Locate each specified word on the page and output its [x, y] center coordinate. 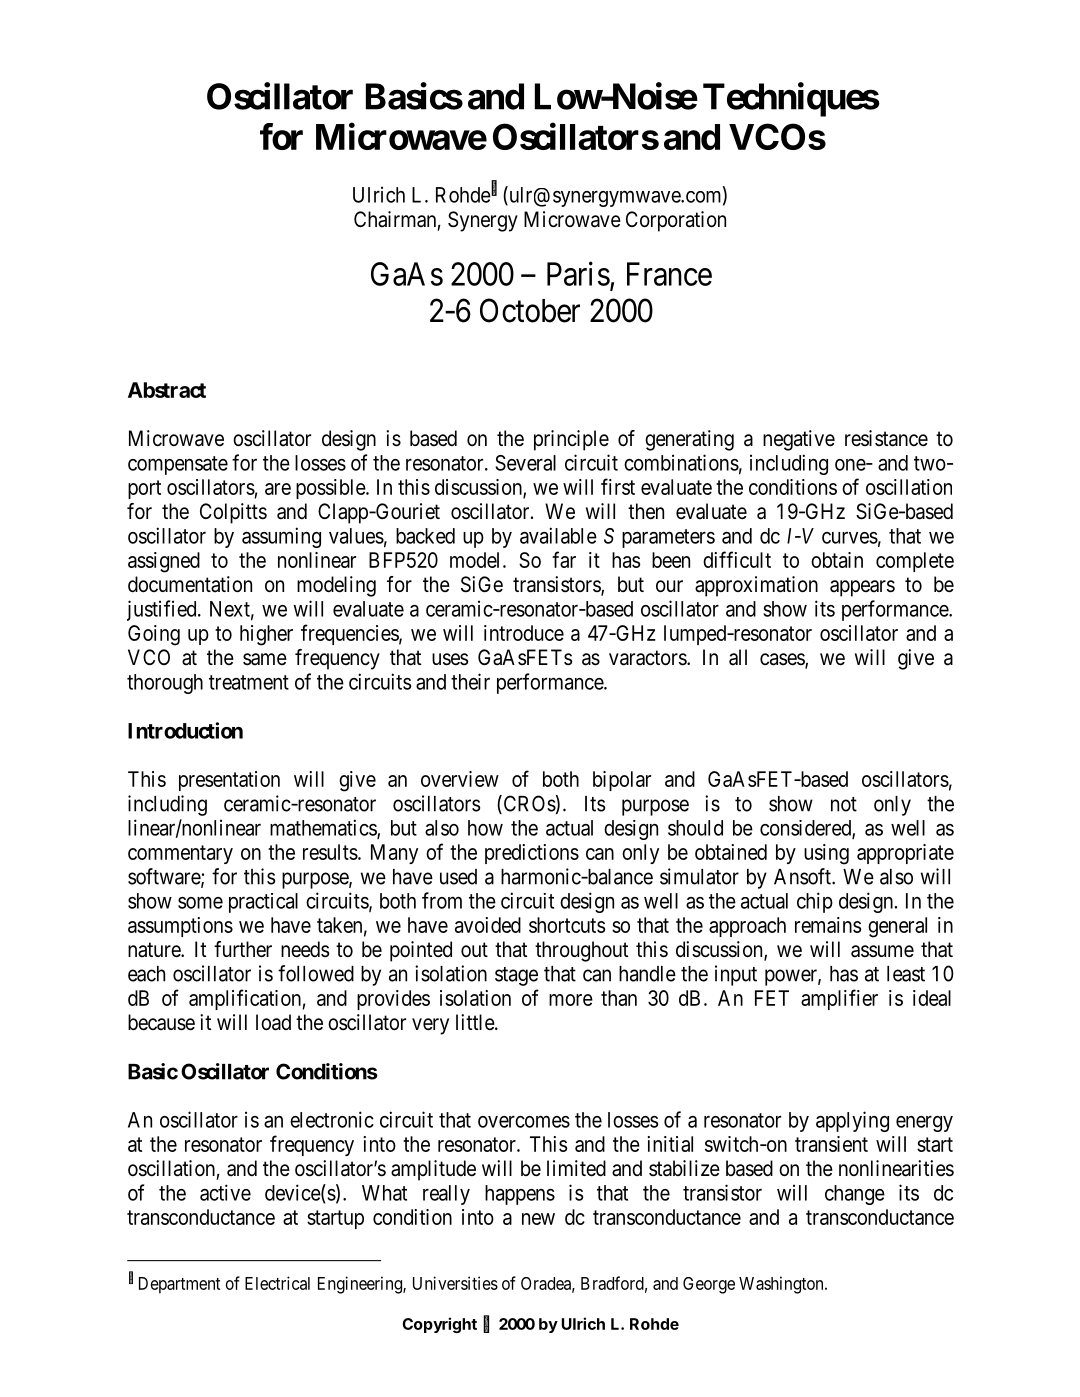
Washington [782, 1285]
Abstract [167, 390]
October [530, 310]
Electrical [277, 1283]
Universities [455, 1283]
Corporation [676, 221]
